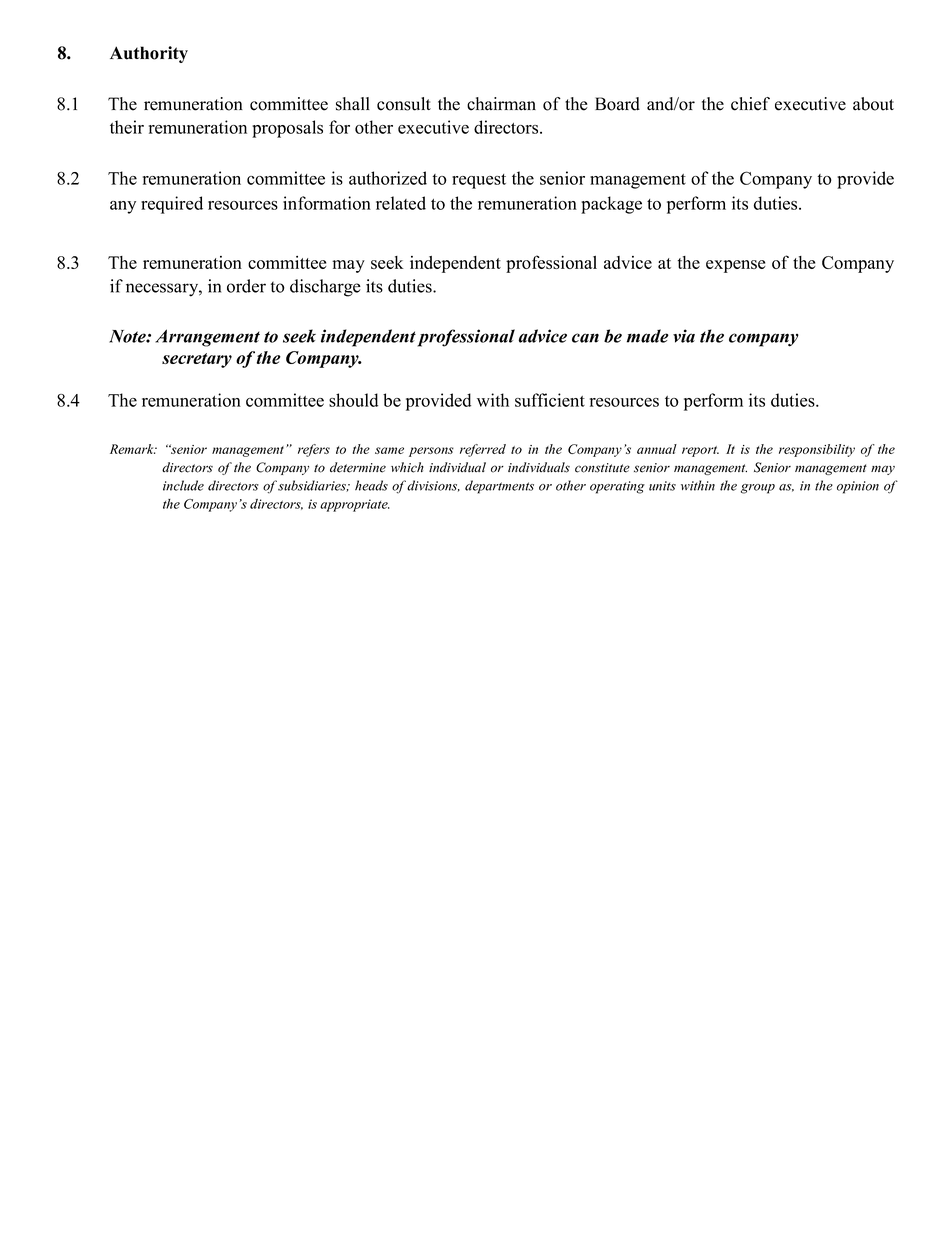  What do you see at coordinates (246, 286) in the screenshot?
I see `order` at bounding box center [246, 286].
